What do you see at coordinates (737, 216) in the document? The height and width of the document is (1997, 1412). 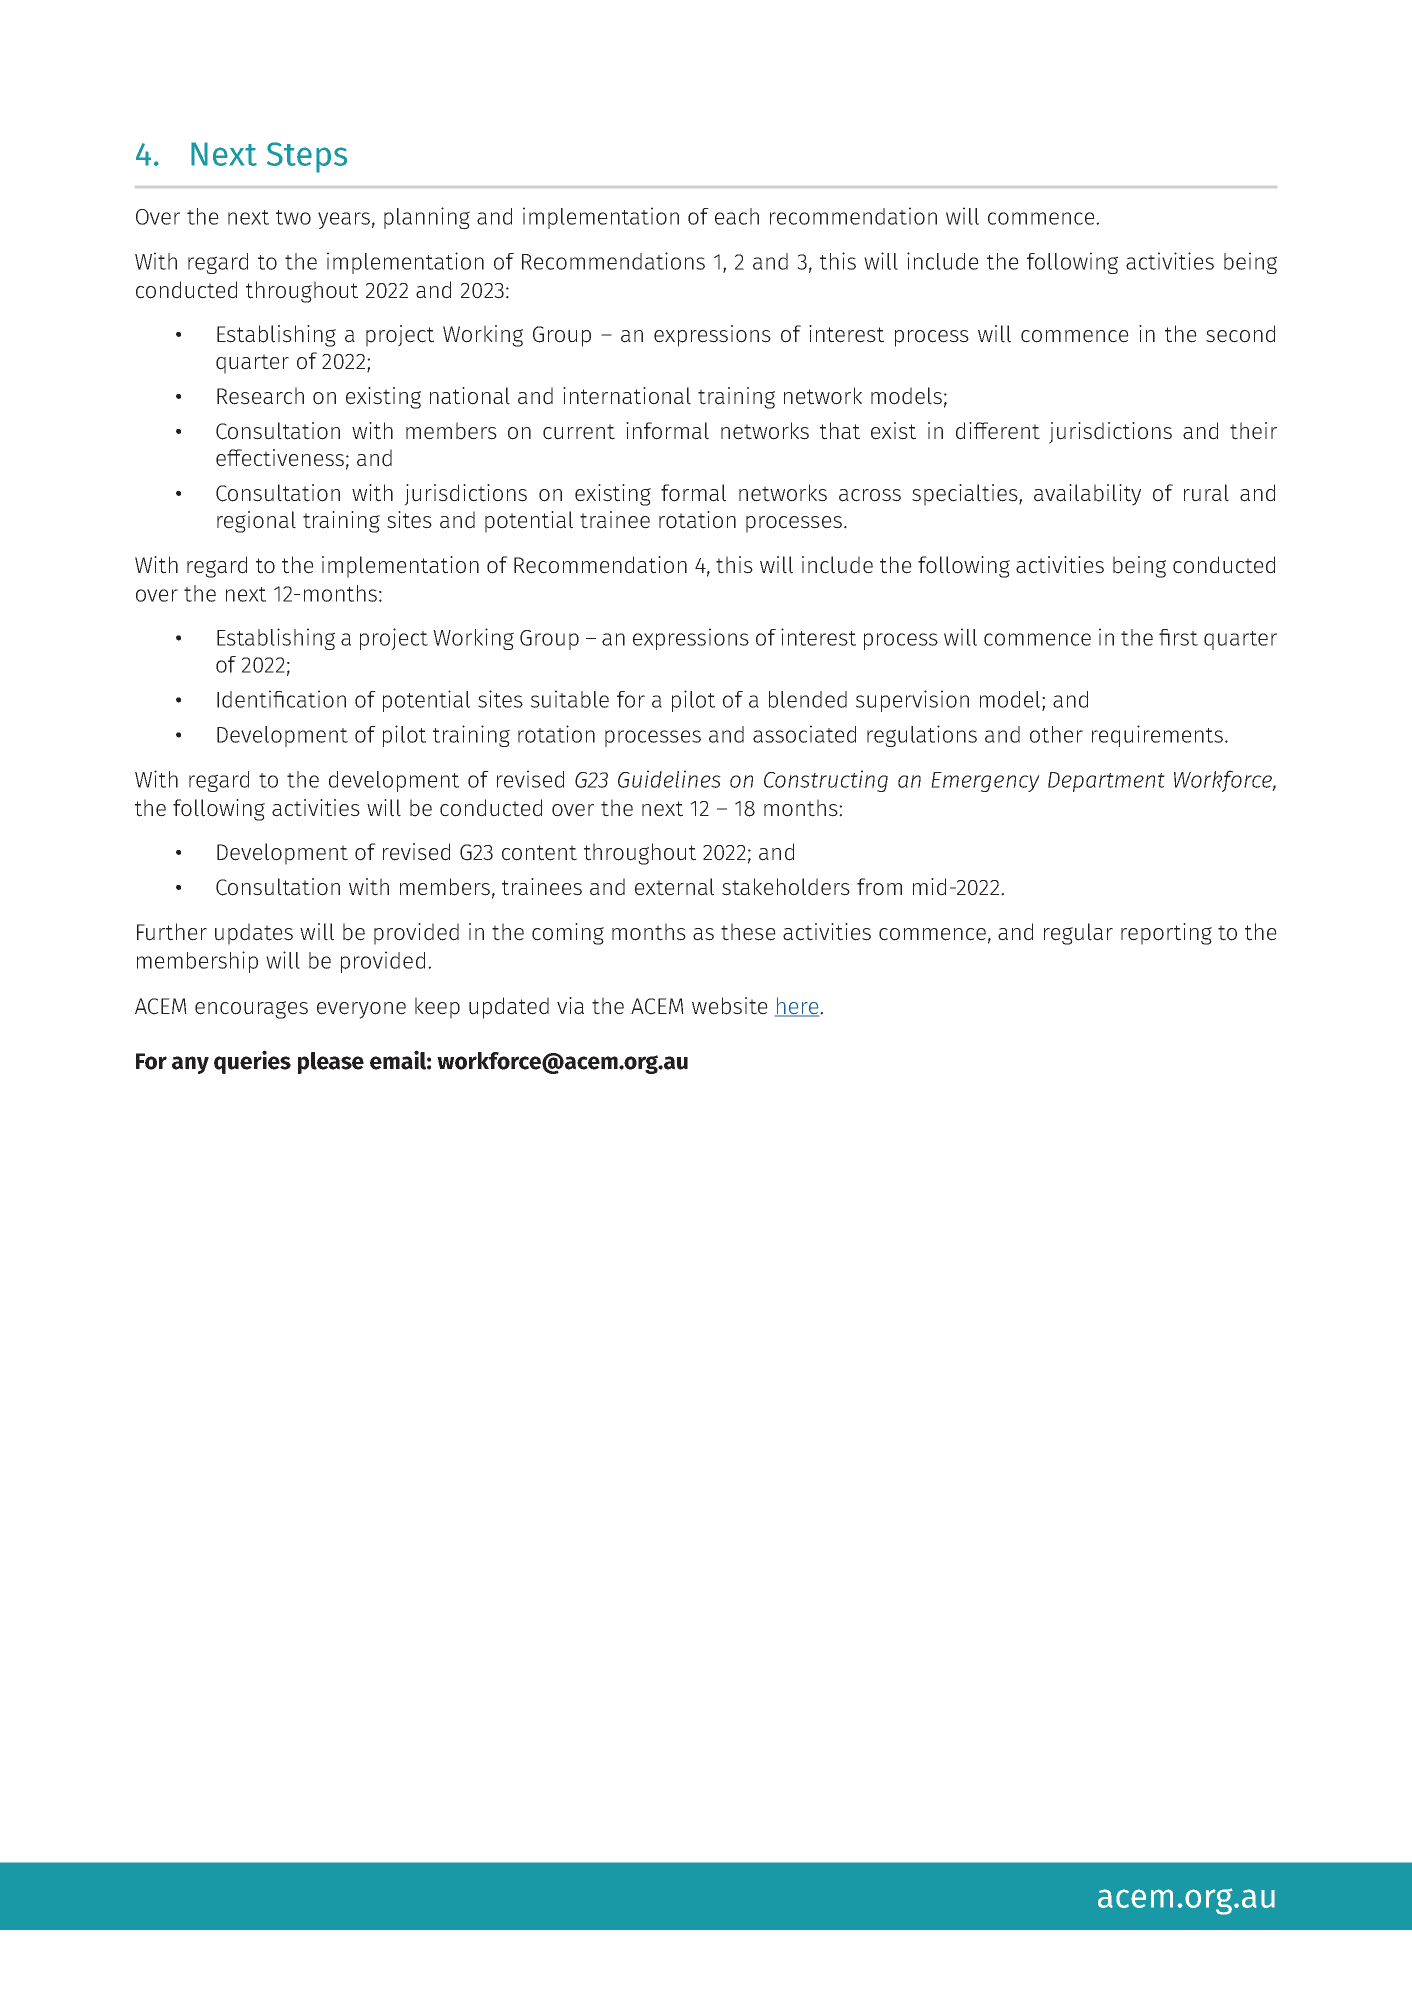 I see `each` at bounding box center [737, 216].
